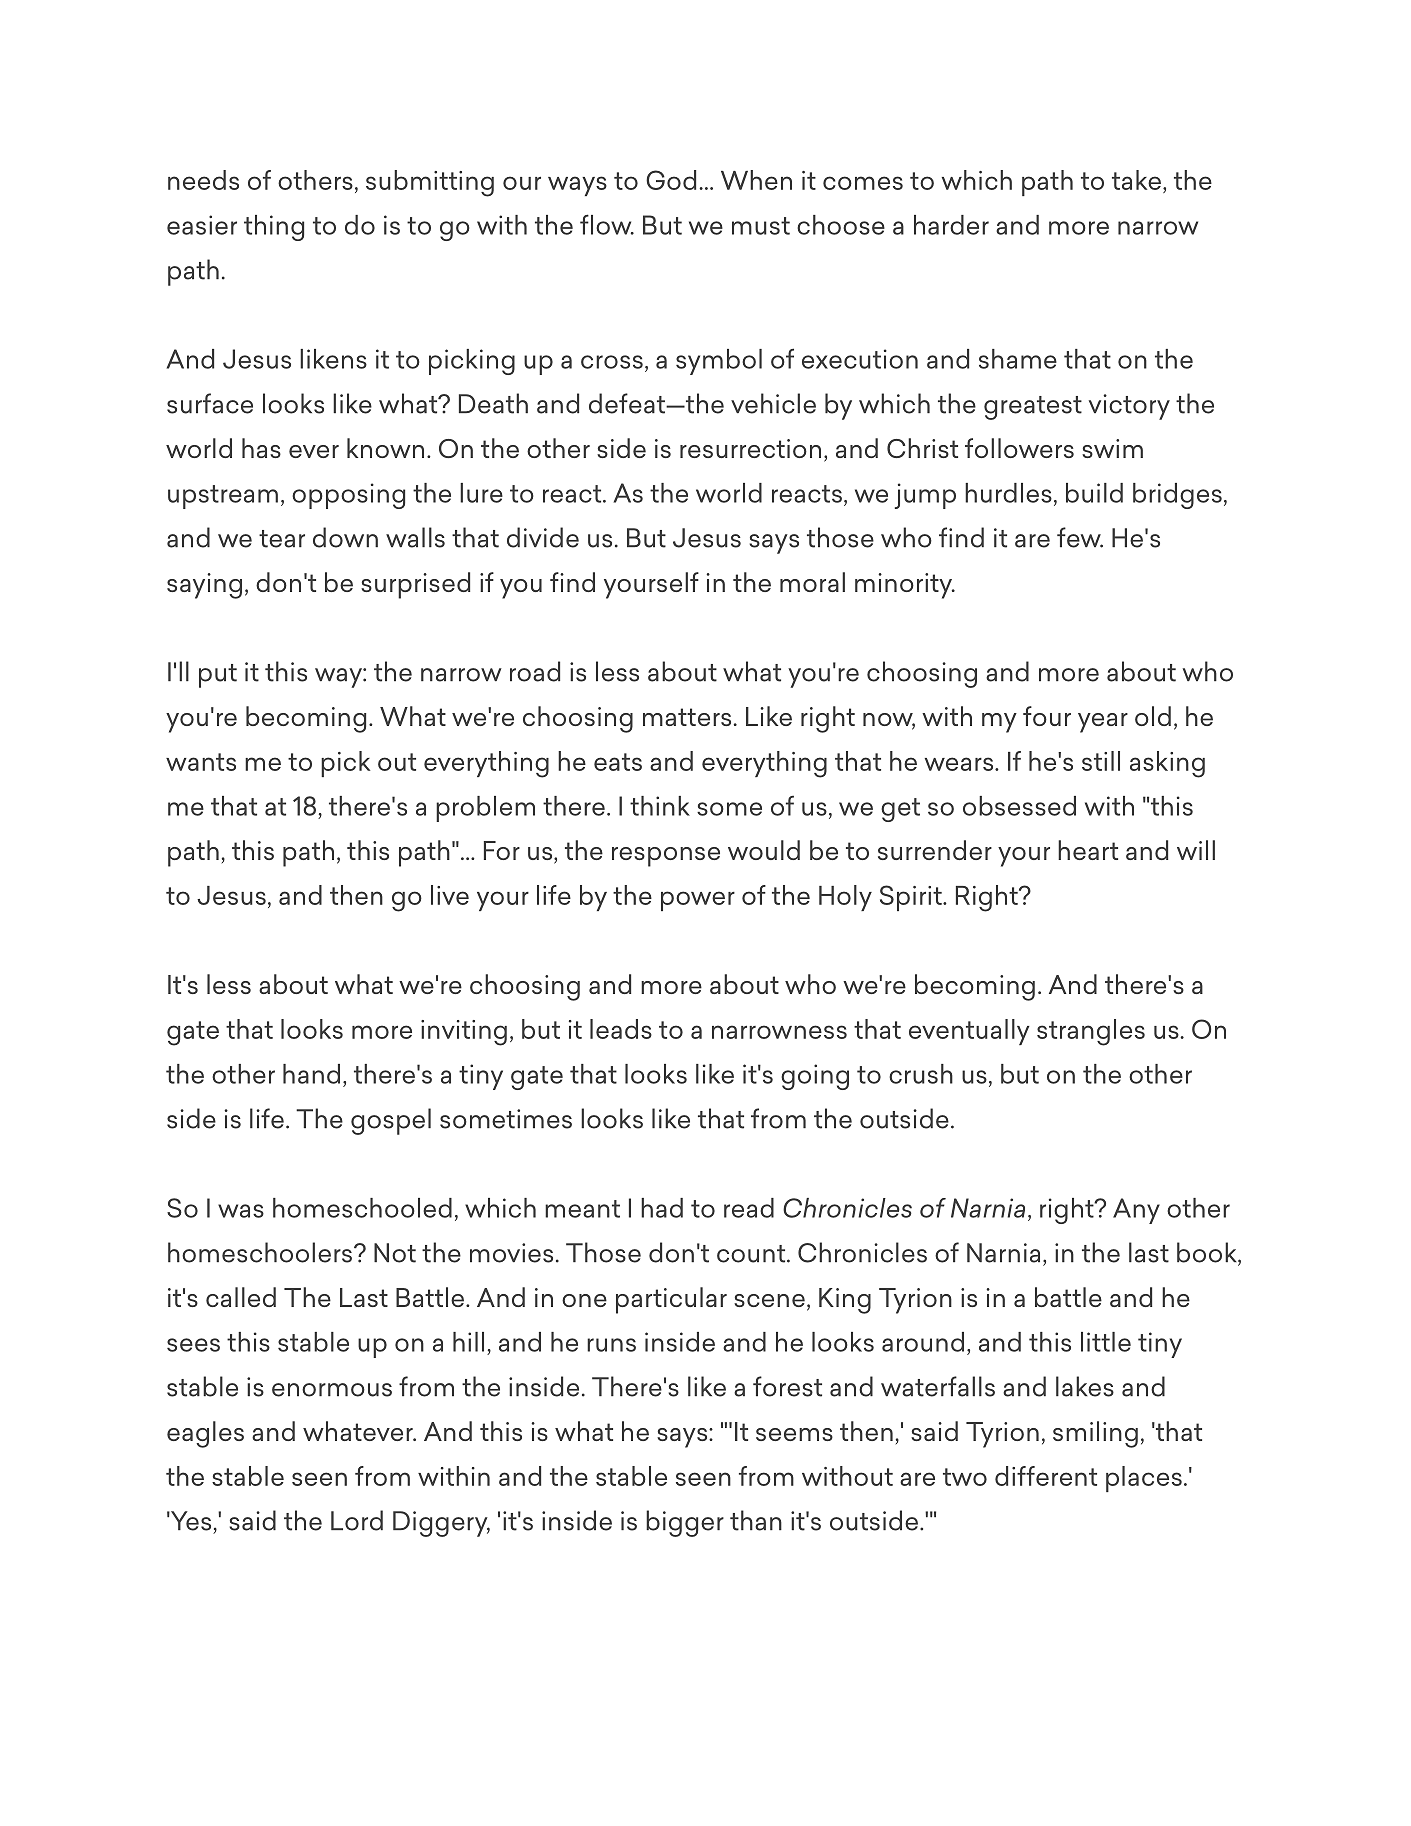  I want to click on easier, so click(202, 225).
